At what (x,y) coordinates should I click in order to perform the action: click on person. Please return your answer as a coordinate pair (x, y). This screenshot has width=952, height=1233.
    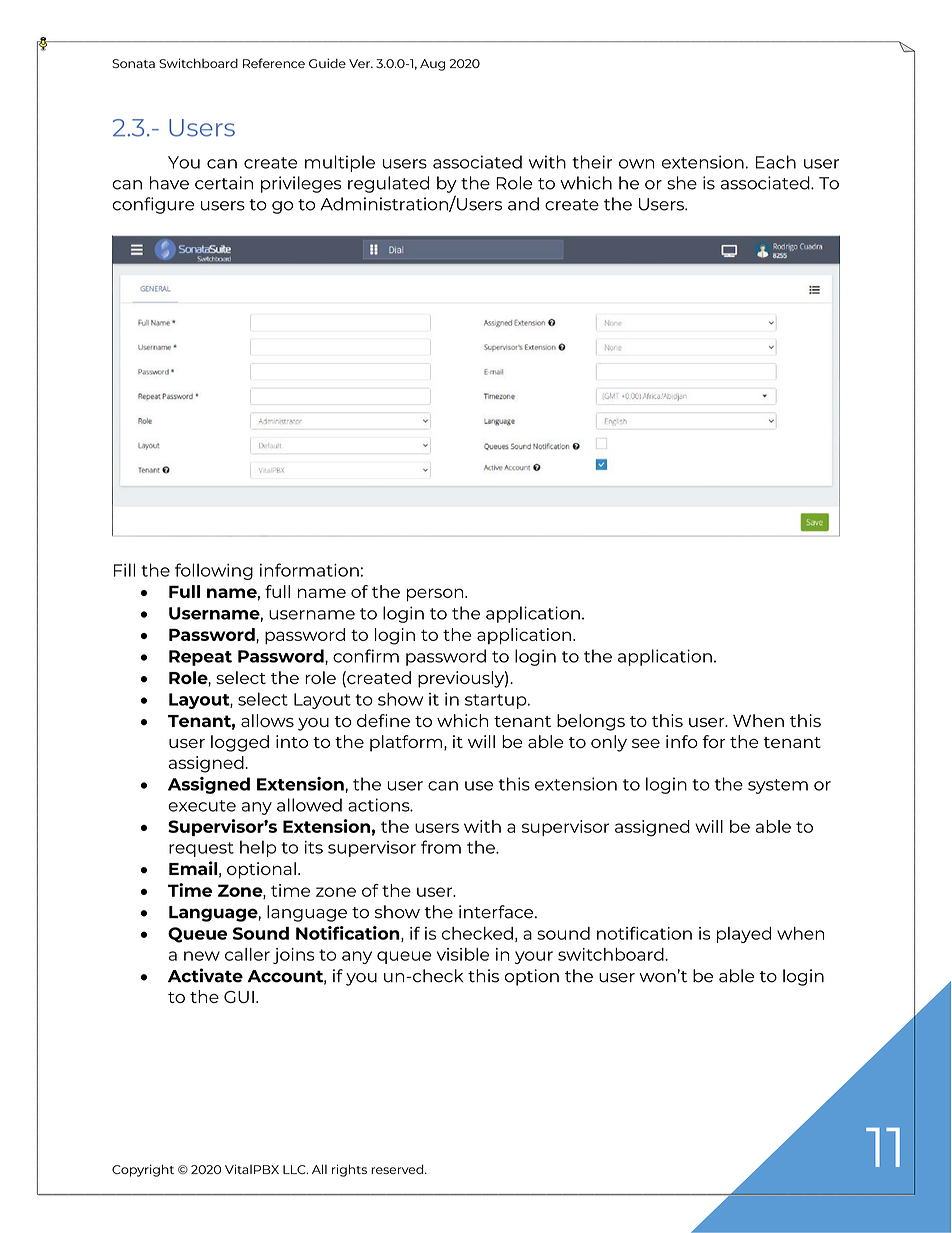
    Looking at the image, I should click on (436, 595).
